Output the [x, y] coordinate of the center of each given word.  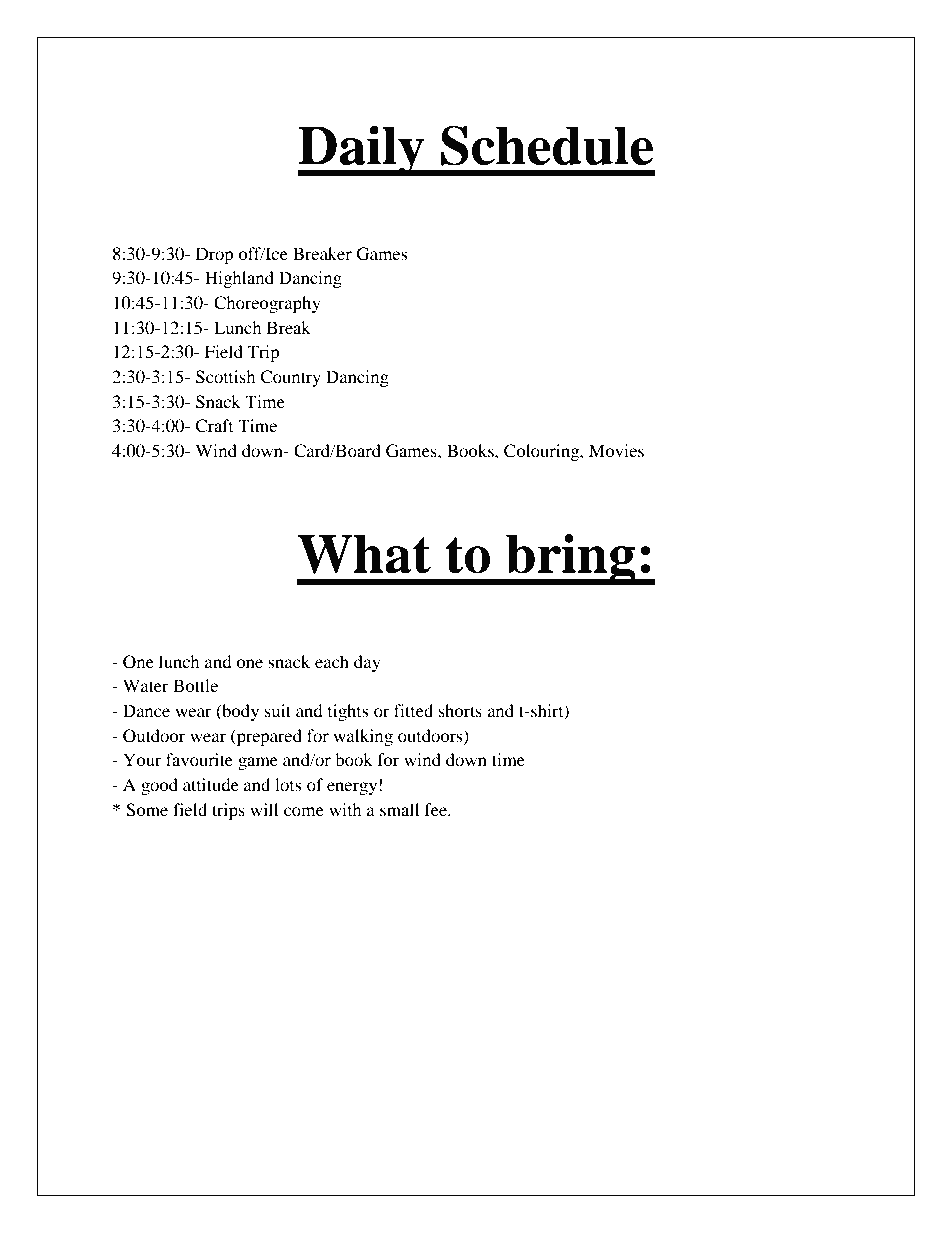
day [367, 663]
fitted [413, 710]
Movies [616, 450]
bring [571, 559]
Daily [362, 150]
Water [146, 685]
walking [363, 737]
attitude [211, 784]
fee [437, 809]
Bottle [195, 685]
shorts [460, 710]
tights [348, 712]
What [364, 554]
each [332, 661]
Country [290, 378]
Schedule [547, 145]
